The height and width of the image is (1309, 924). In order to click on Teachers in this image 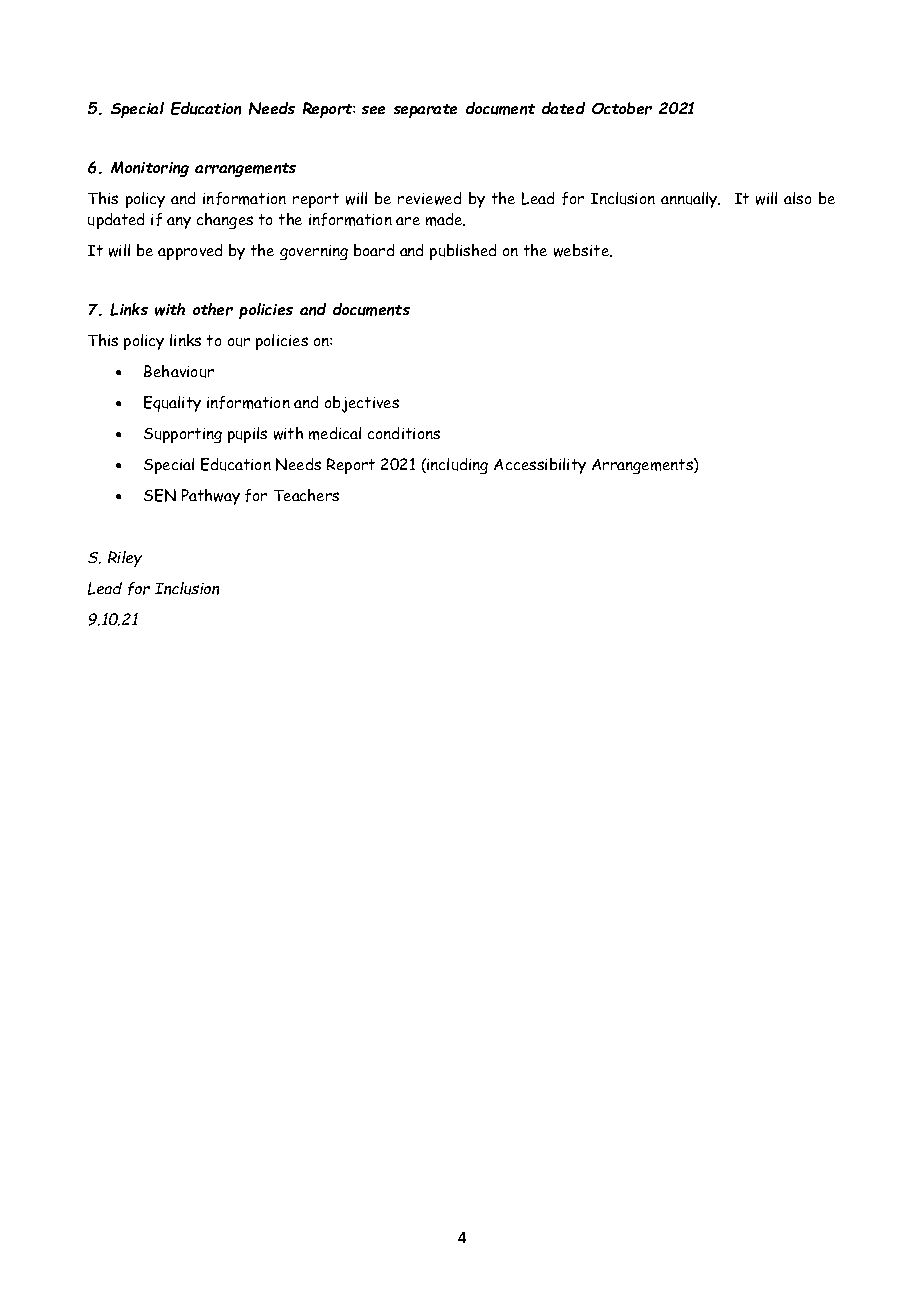, I will do `click(306, 495)`.
